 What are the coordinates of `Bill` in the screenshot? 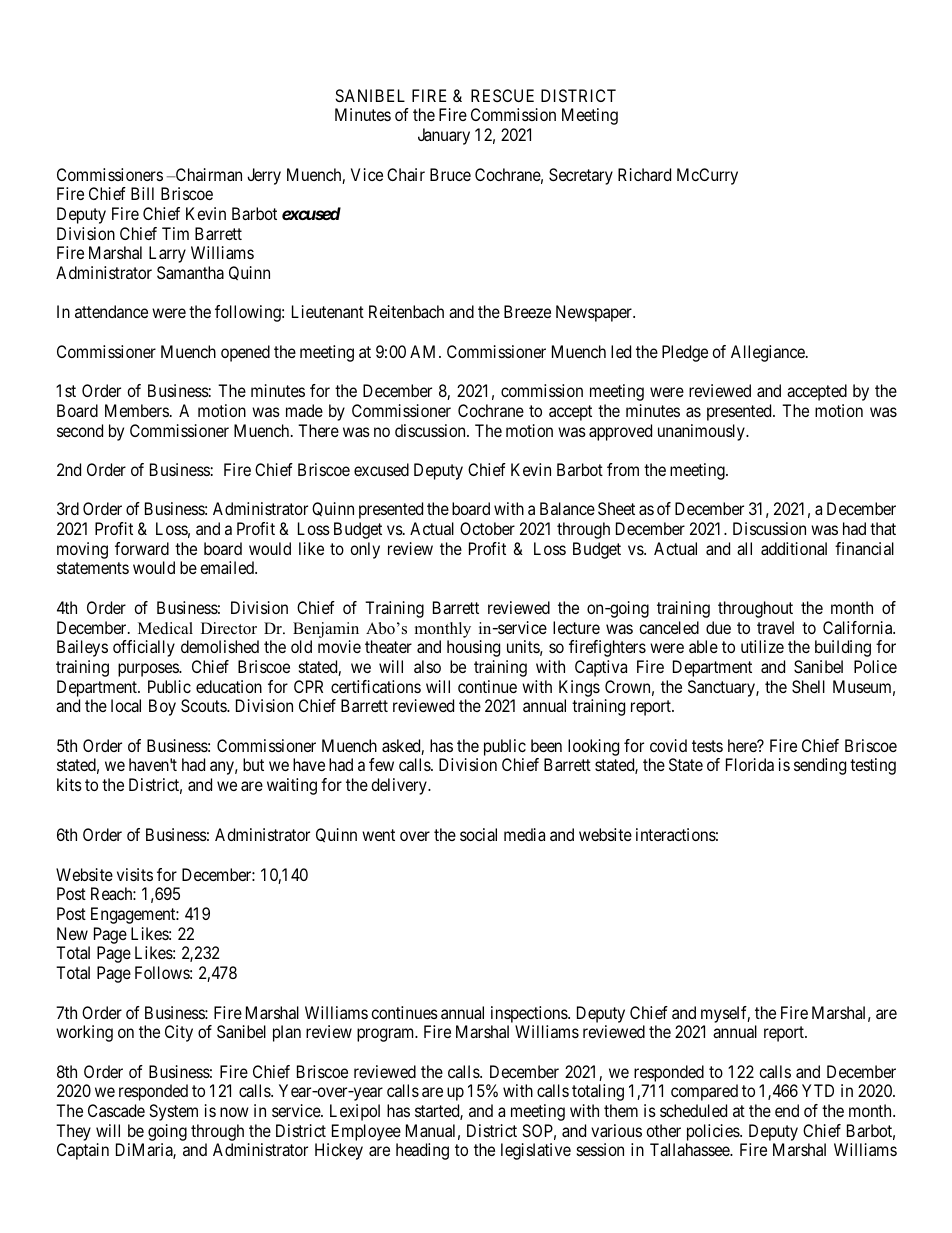 It's located at (142, 193).
